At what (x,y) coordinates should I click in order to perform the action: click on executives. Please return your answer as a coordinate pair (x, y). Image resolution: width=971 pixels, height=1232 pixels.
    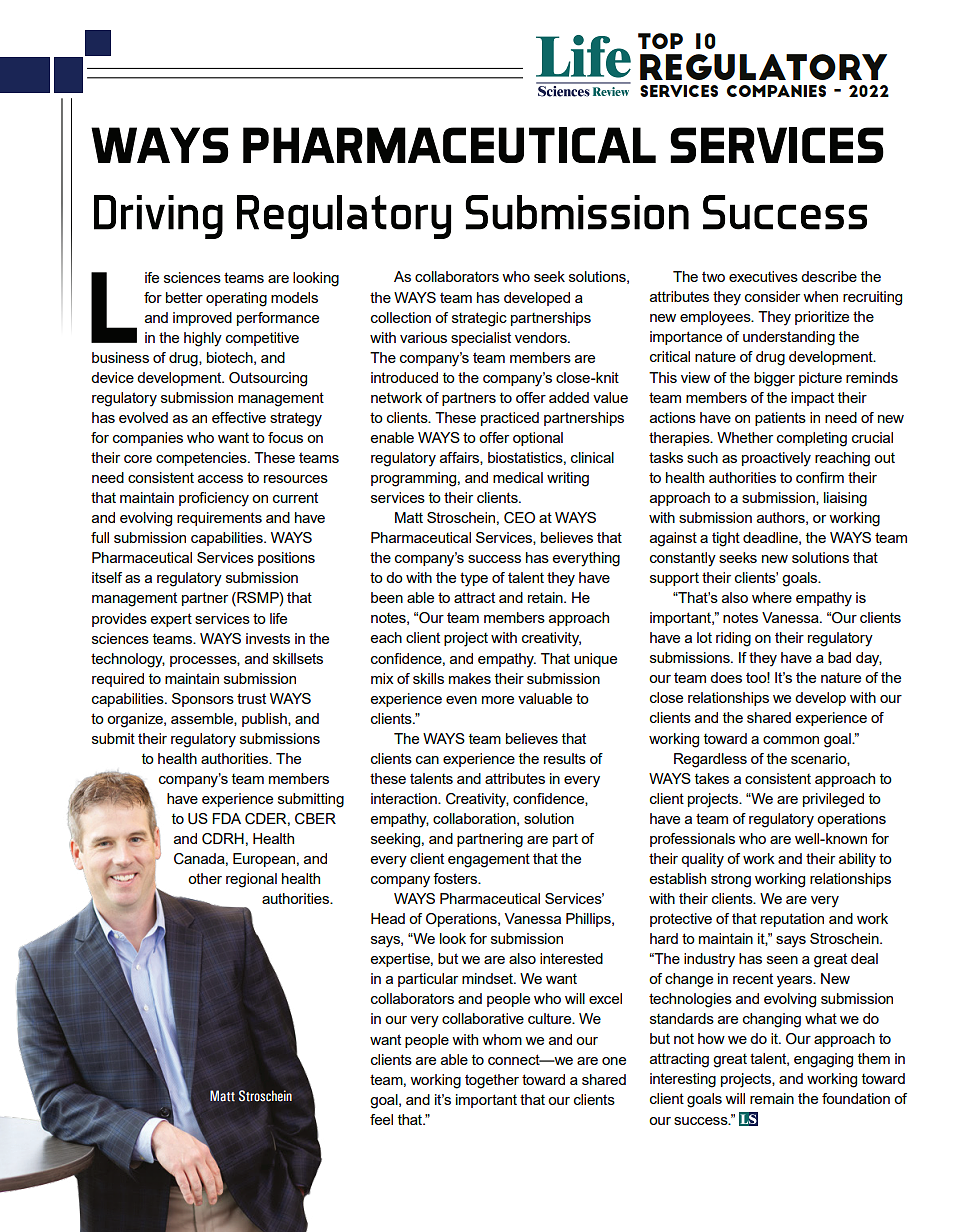
    Looking at the image, I should click on (763, 276).
